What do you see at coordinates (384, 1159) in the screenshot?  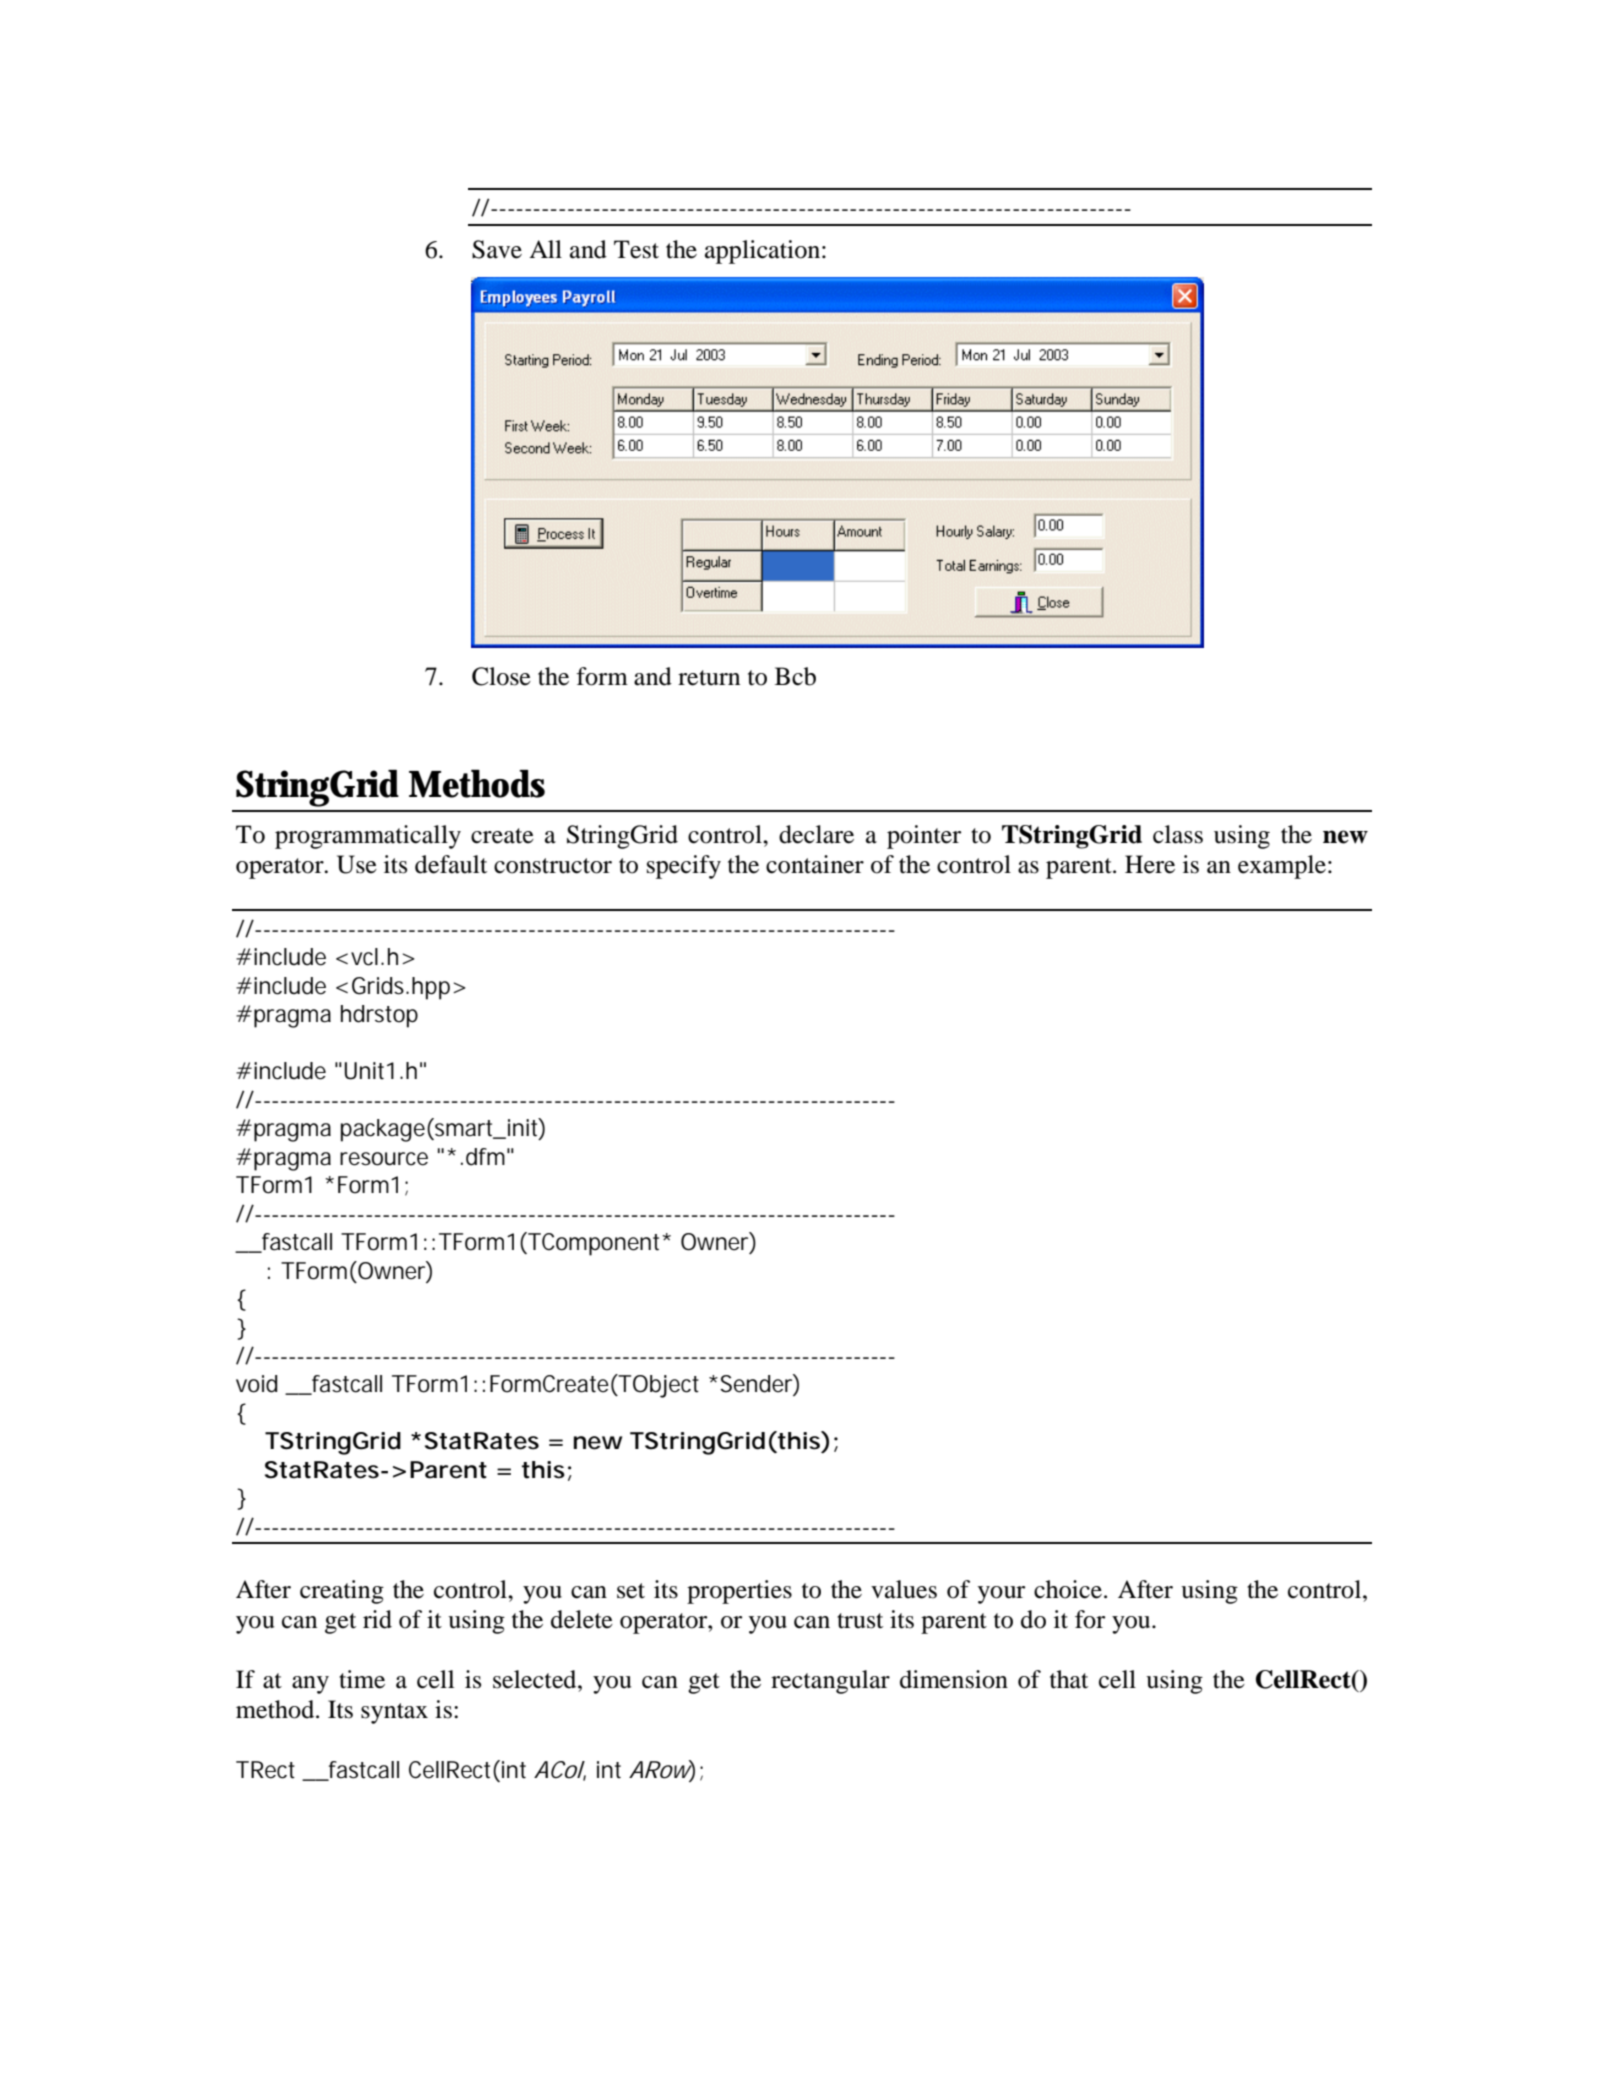 I see `resource` at bounding box center [384, 1159].
